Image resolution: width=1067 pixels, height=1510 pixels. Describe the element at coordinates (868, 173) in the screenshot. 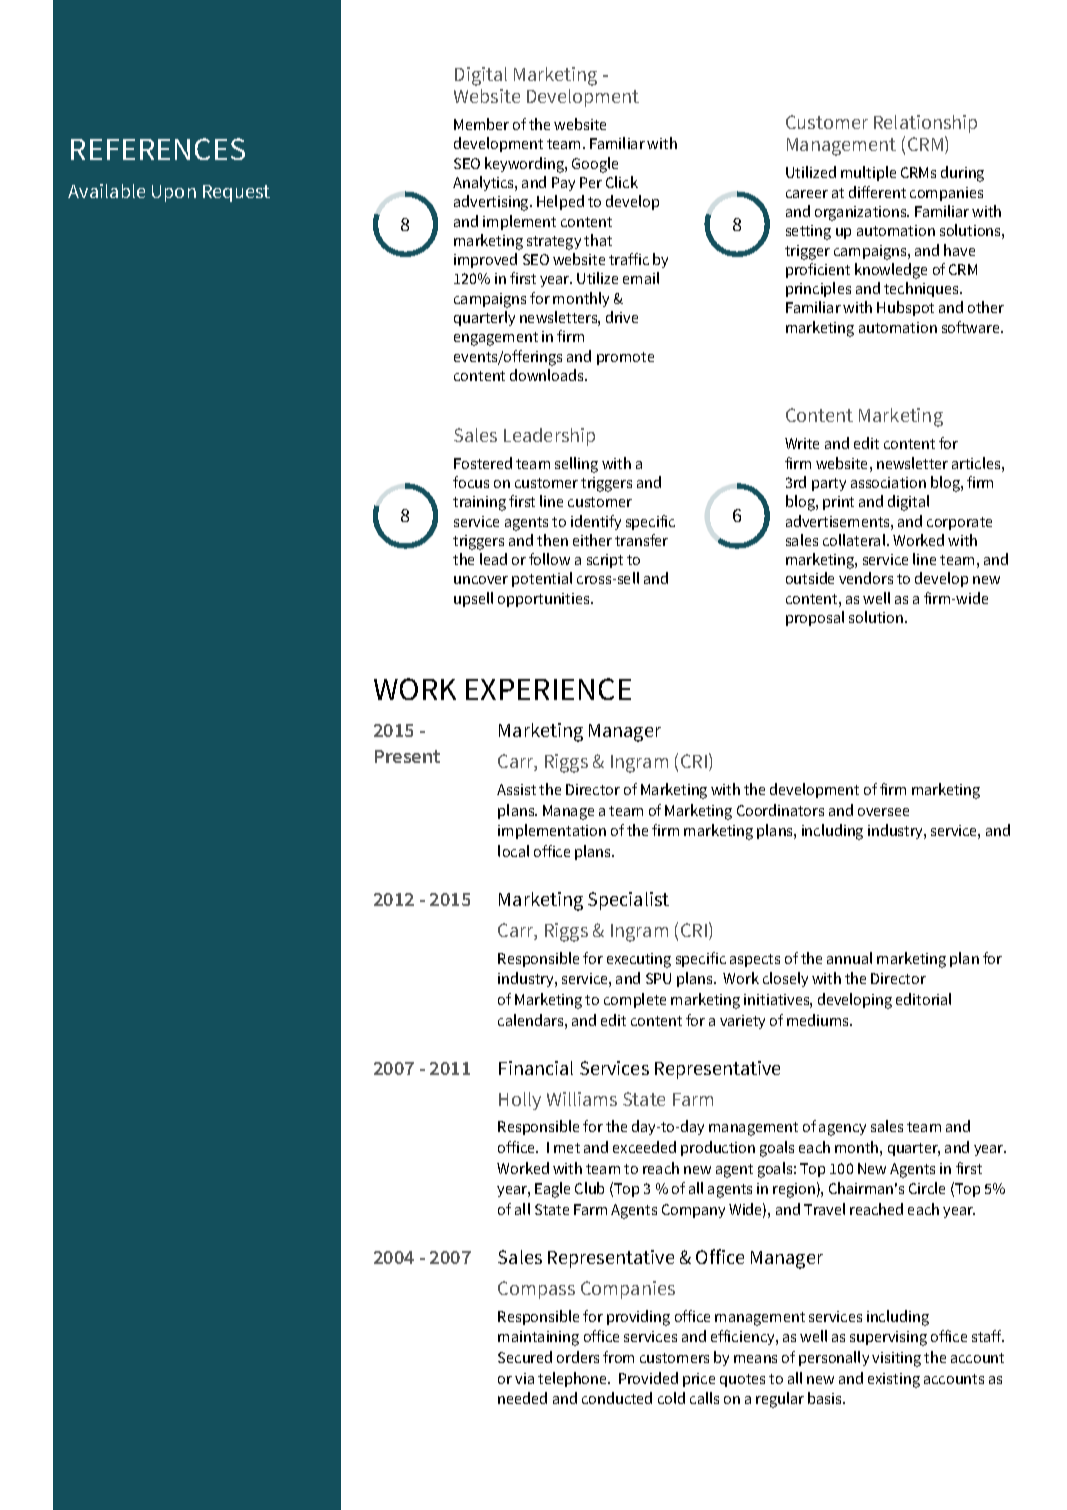

I see `multiple` at that location.
